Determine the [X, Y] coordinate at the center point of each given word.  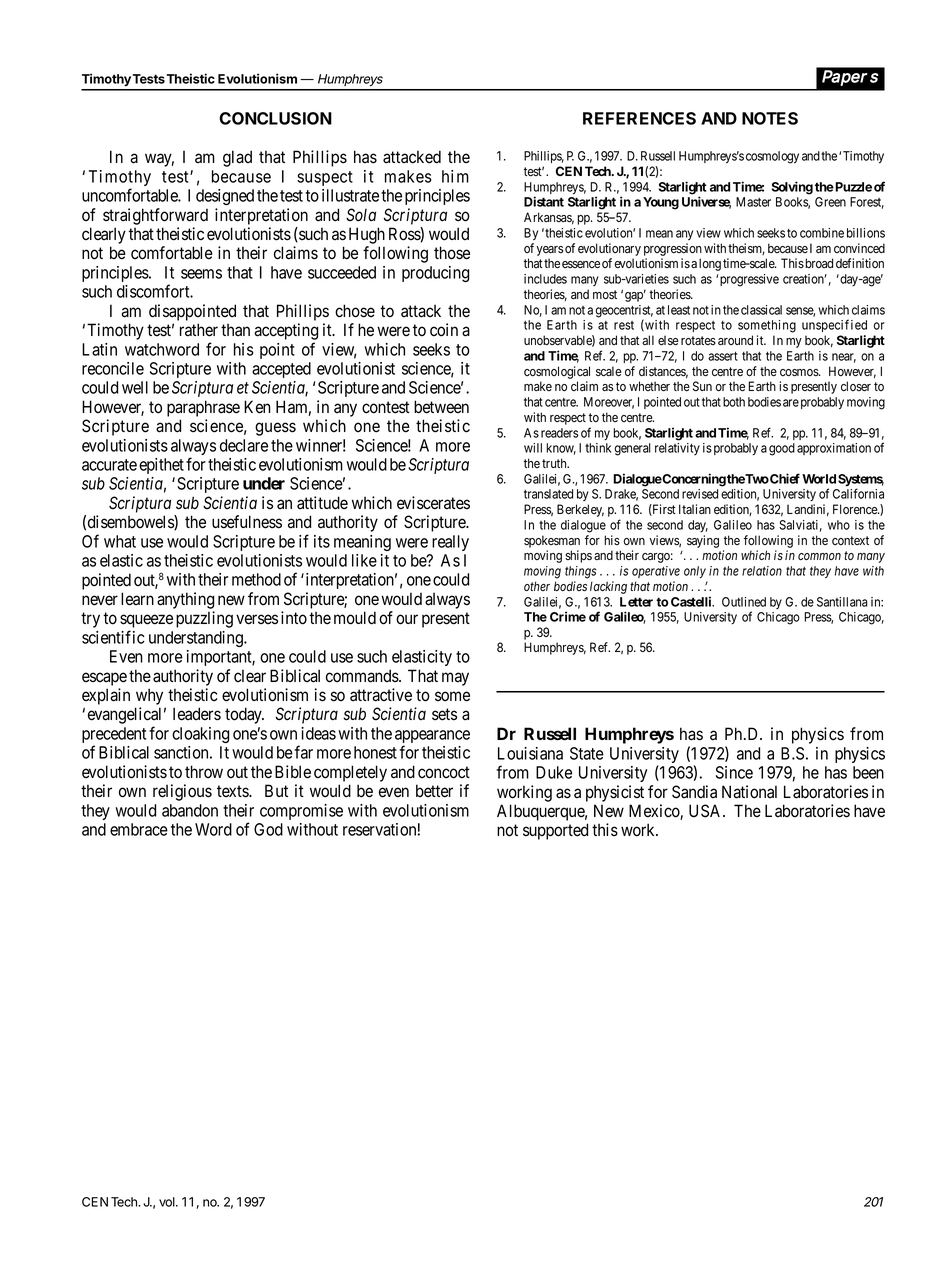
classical [761, 310]
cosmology [772, 157]
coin [444, 330]
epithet [161, 466]
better [434, 791]
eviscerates [433, 503]
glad [237, 158]
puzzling [204, 619]
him [455, 176]
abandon [190, 810]
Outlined [744, 602]
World [819, 479]
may [455, 679]
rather [199, 330]
